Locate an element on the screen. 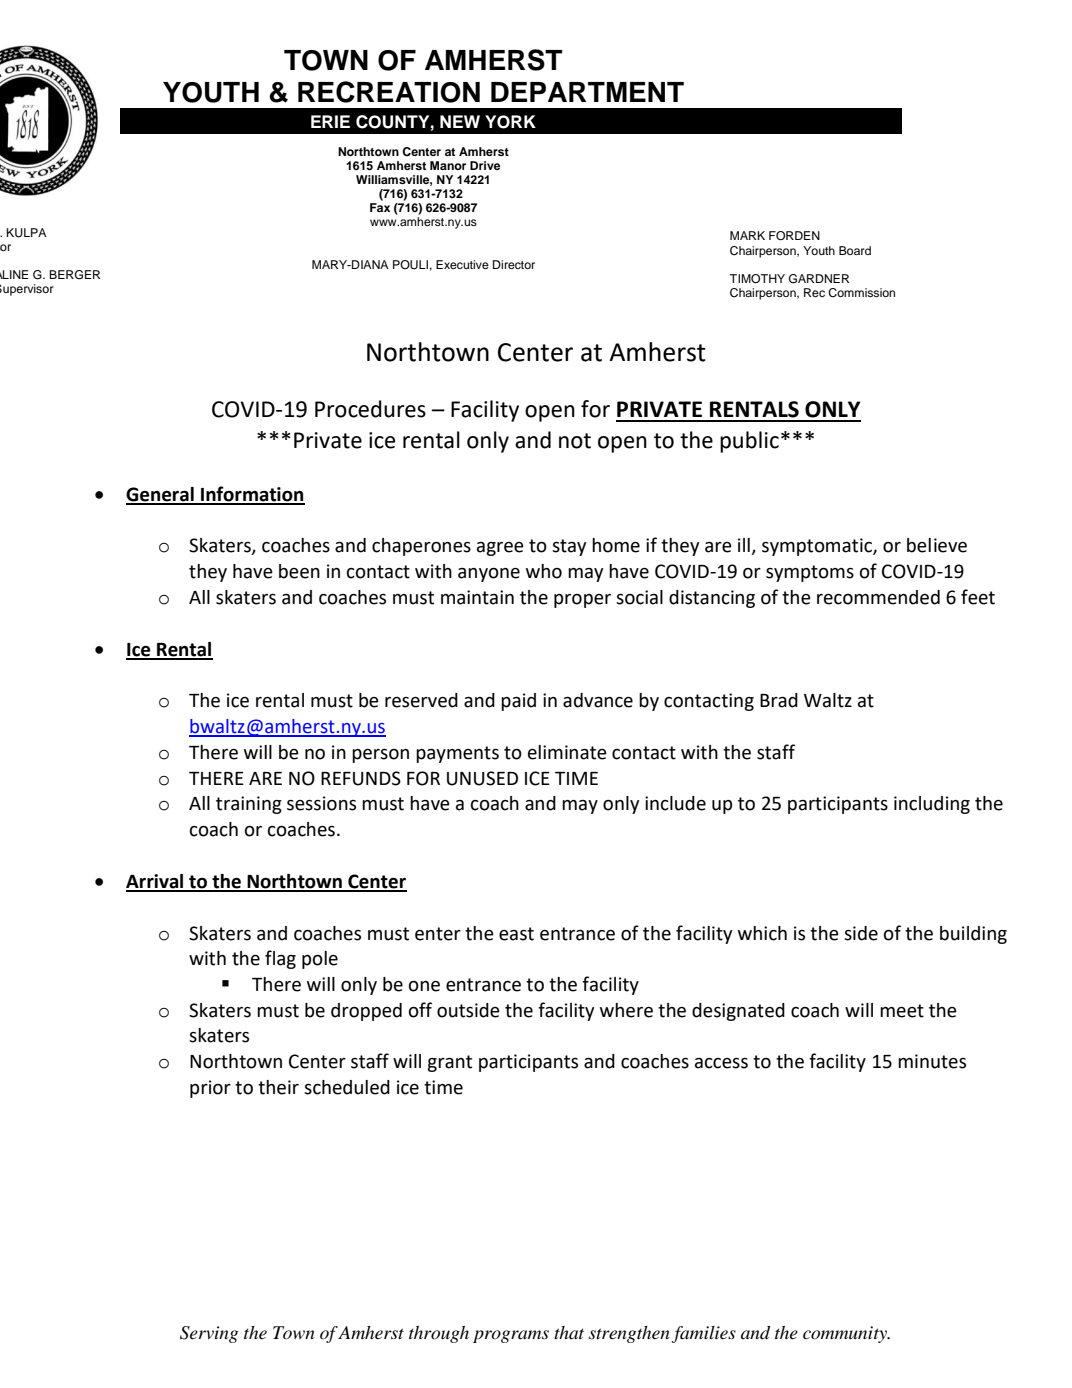 This screenshot has width=1072, height=1388. YORK is located at coordinates (510, 122).
